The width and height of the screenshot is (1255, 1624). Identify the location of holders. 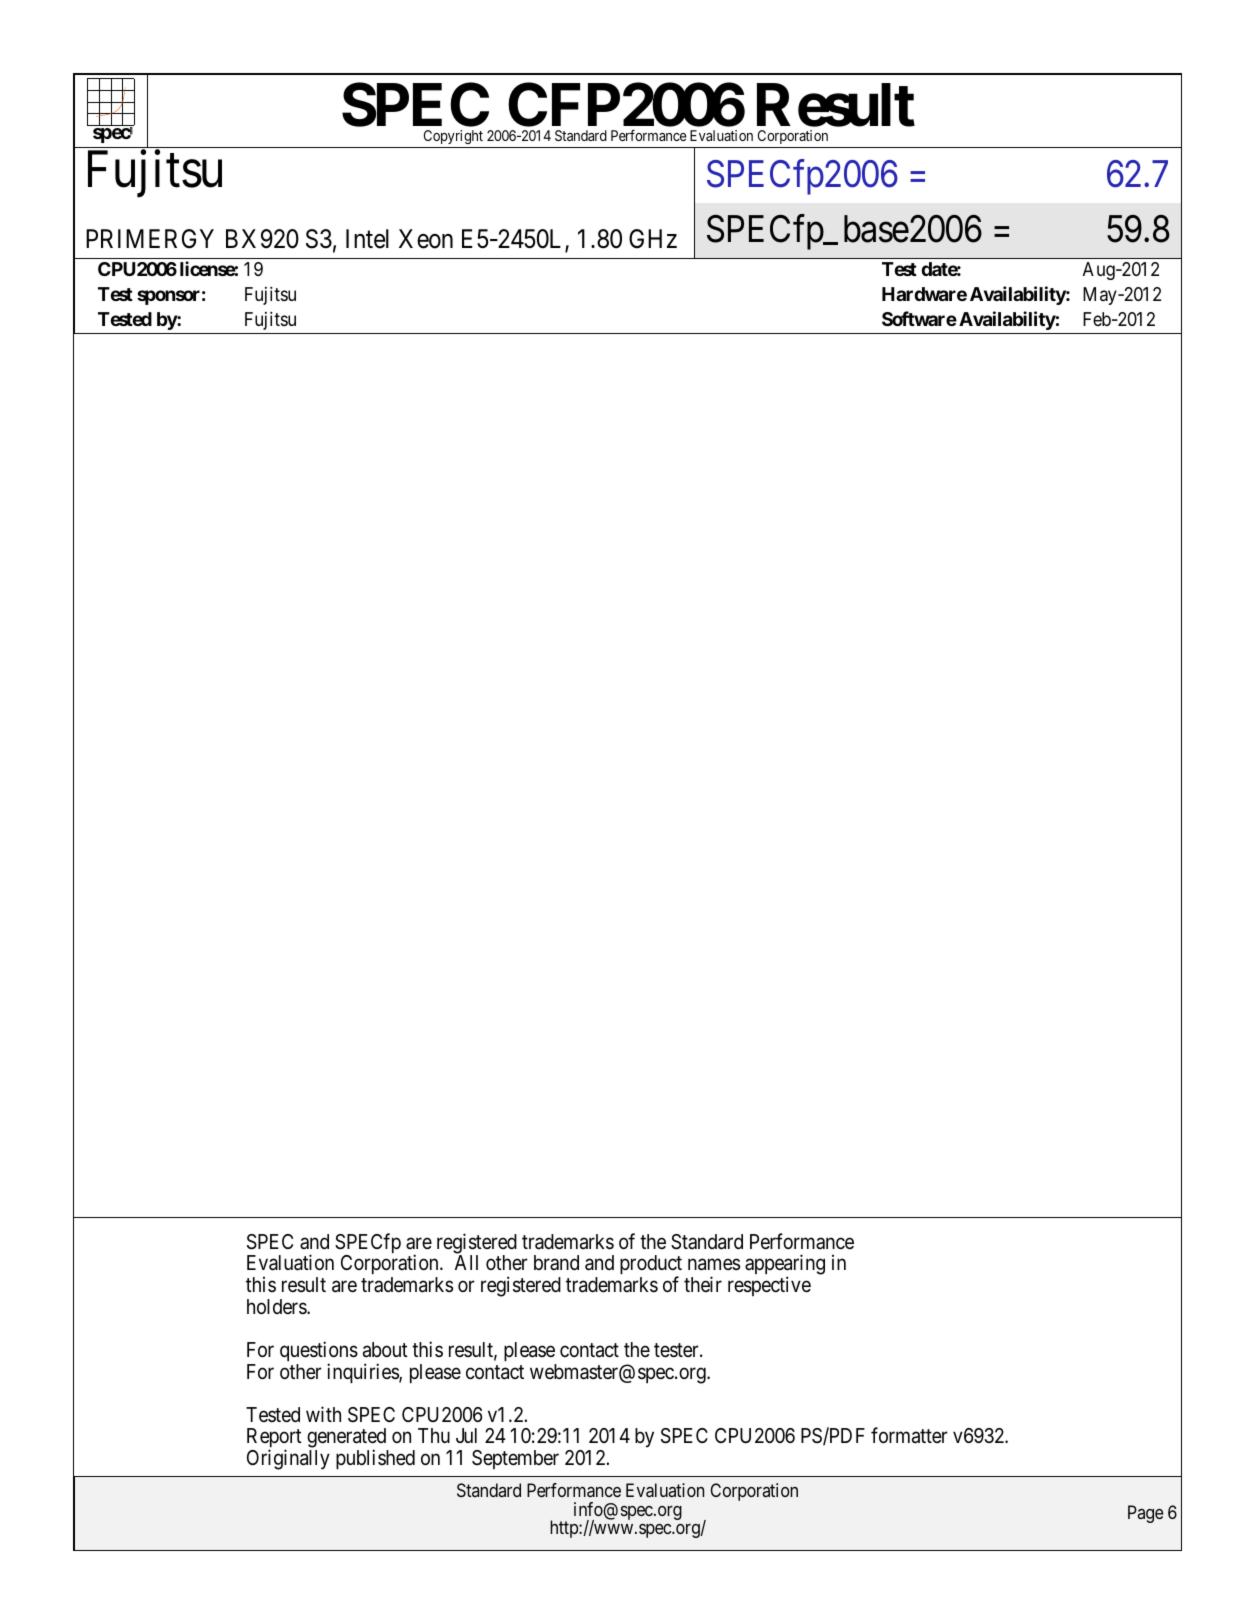
(277, 1307).
